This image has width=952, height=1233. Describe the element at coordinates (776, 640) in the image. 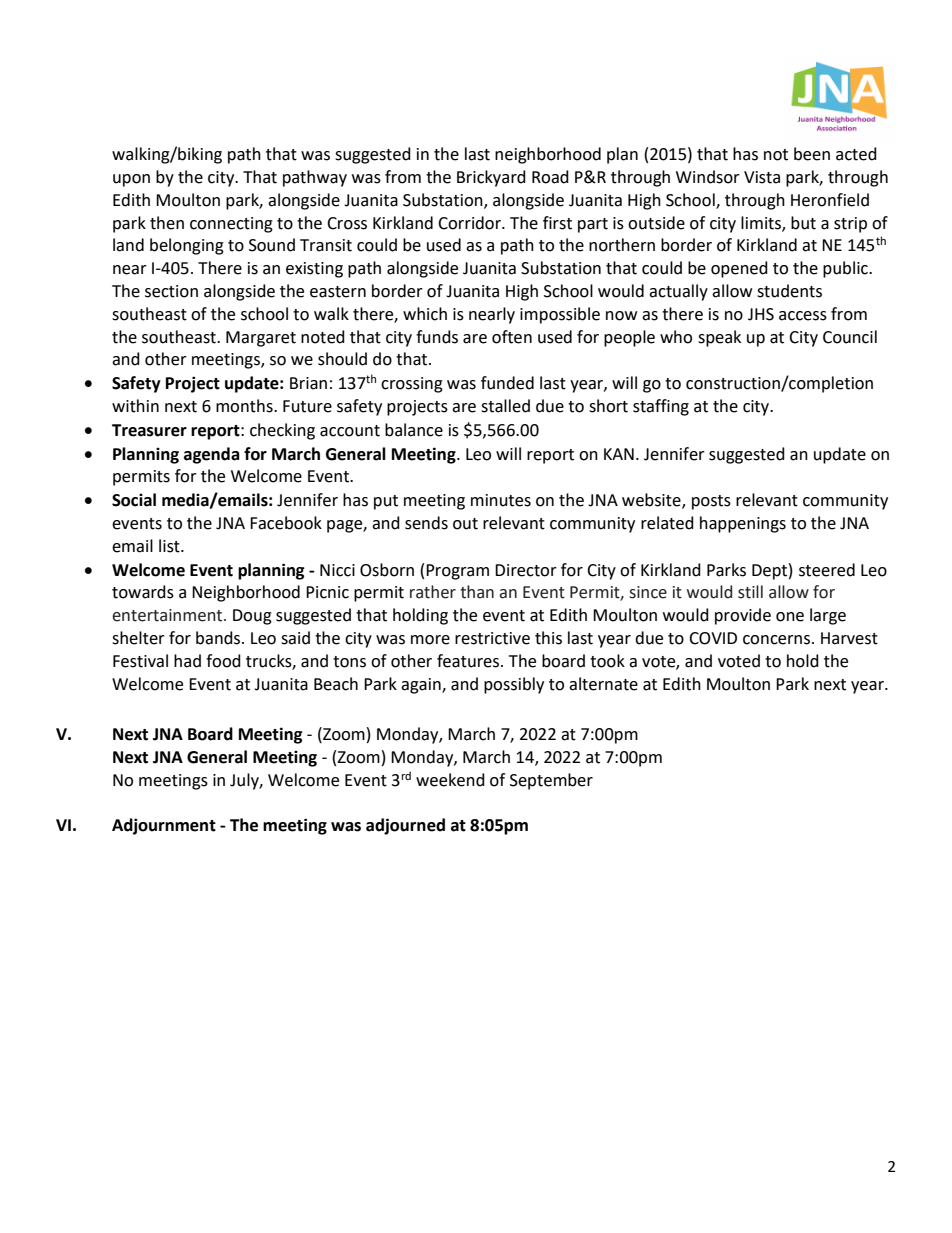

I see `concerns` at that location.
